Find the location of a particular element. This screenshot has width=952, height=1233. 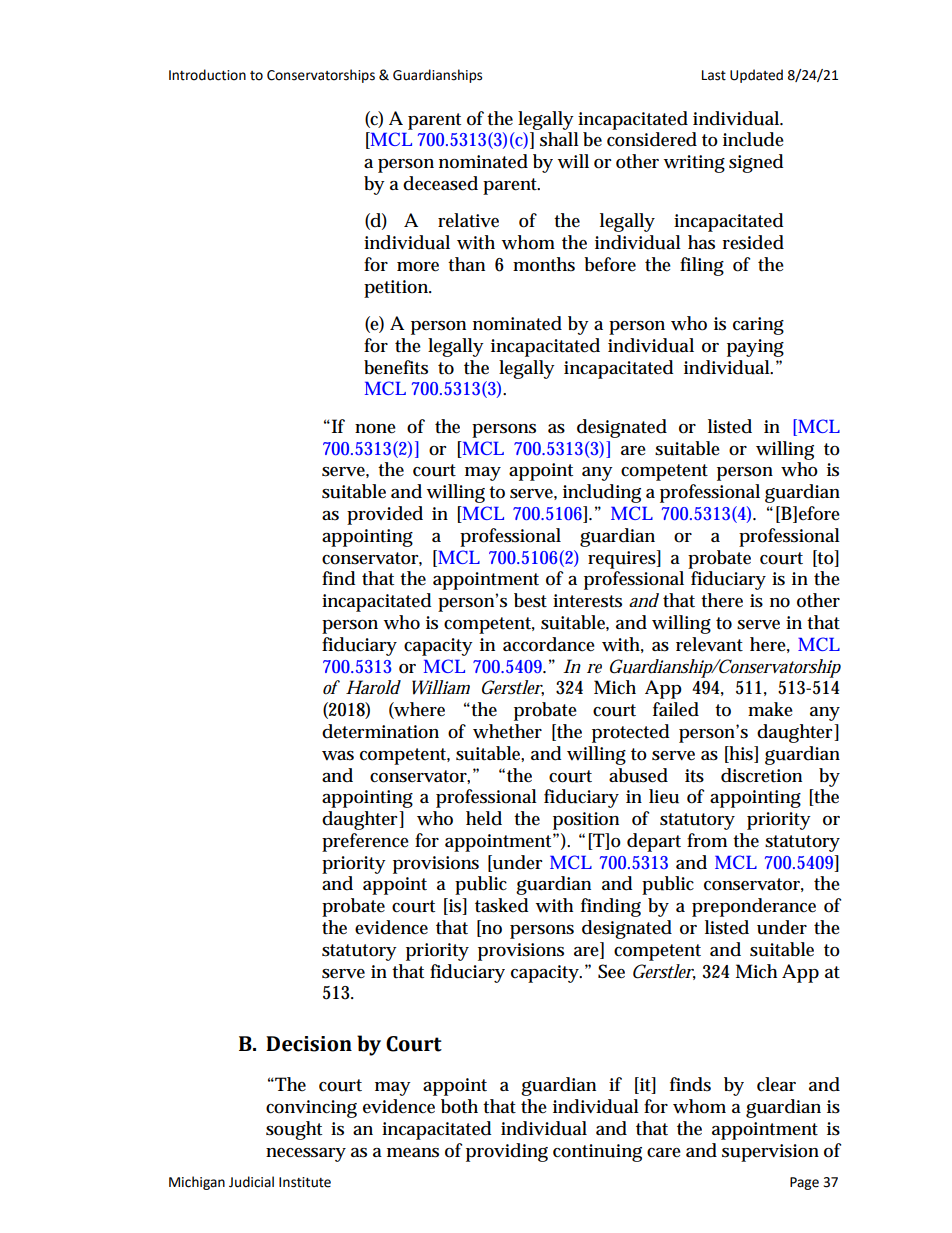

supervision is located at coordinates (770, 1153).
